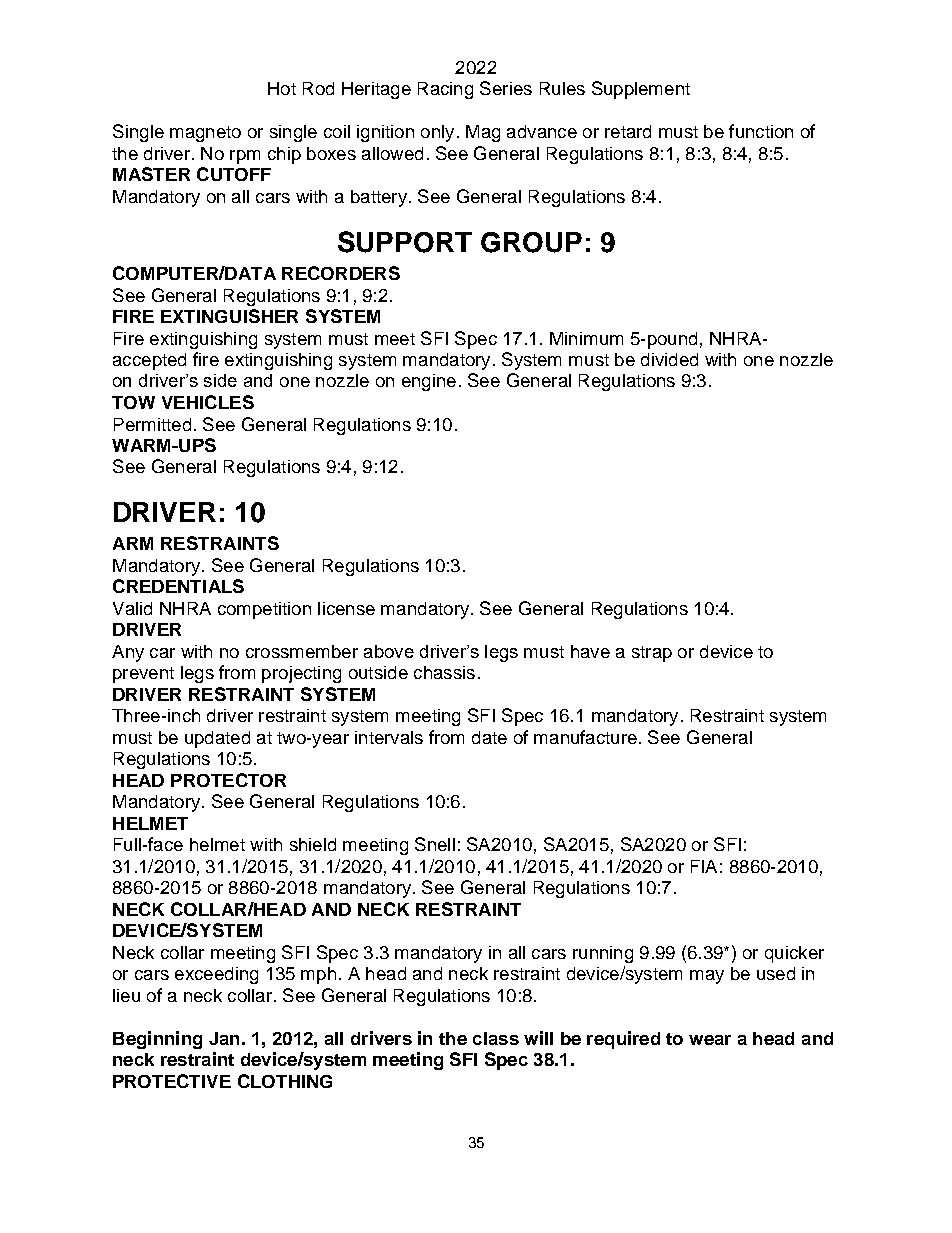 Image resolution: width=952 pixels, height=1233 pixels. What do you see at coordinates (224, 1038) in the screenshot?
I see `Jan` at bounding box center [224, 1038].
